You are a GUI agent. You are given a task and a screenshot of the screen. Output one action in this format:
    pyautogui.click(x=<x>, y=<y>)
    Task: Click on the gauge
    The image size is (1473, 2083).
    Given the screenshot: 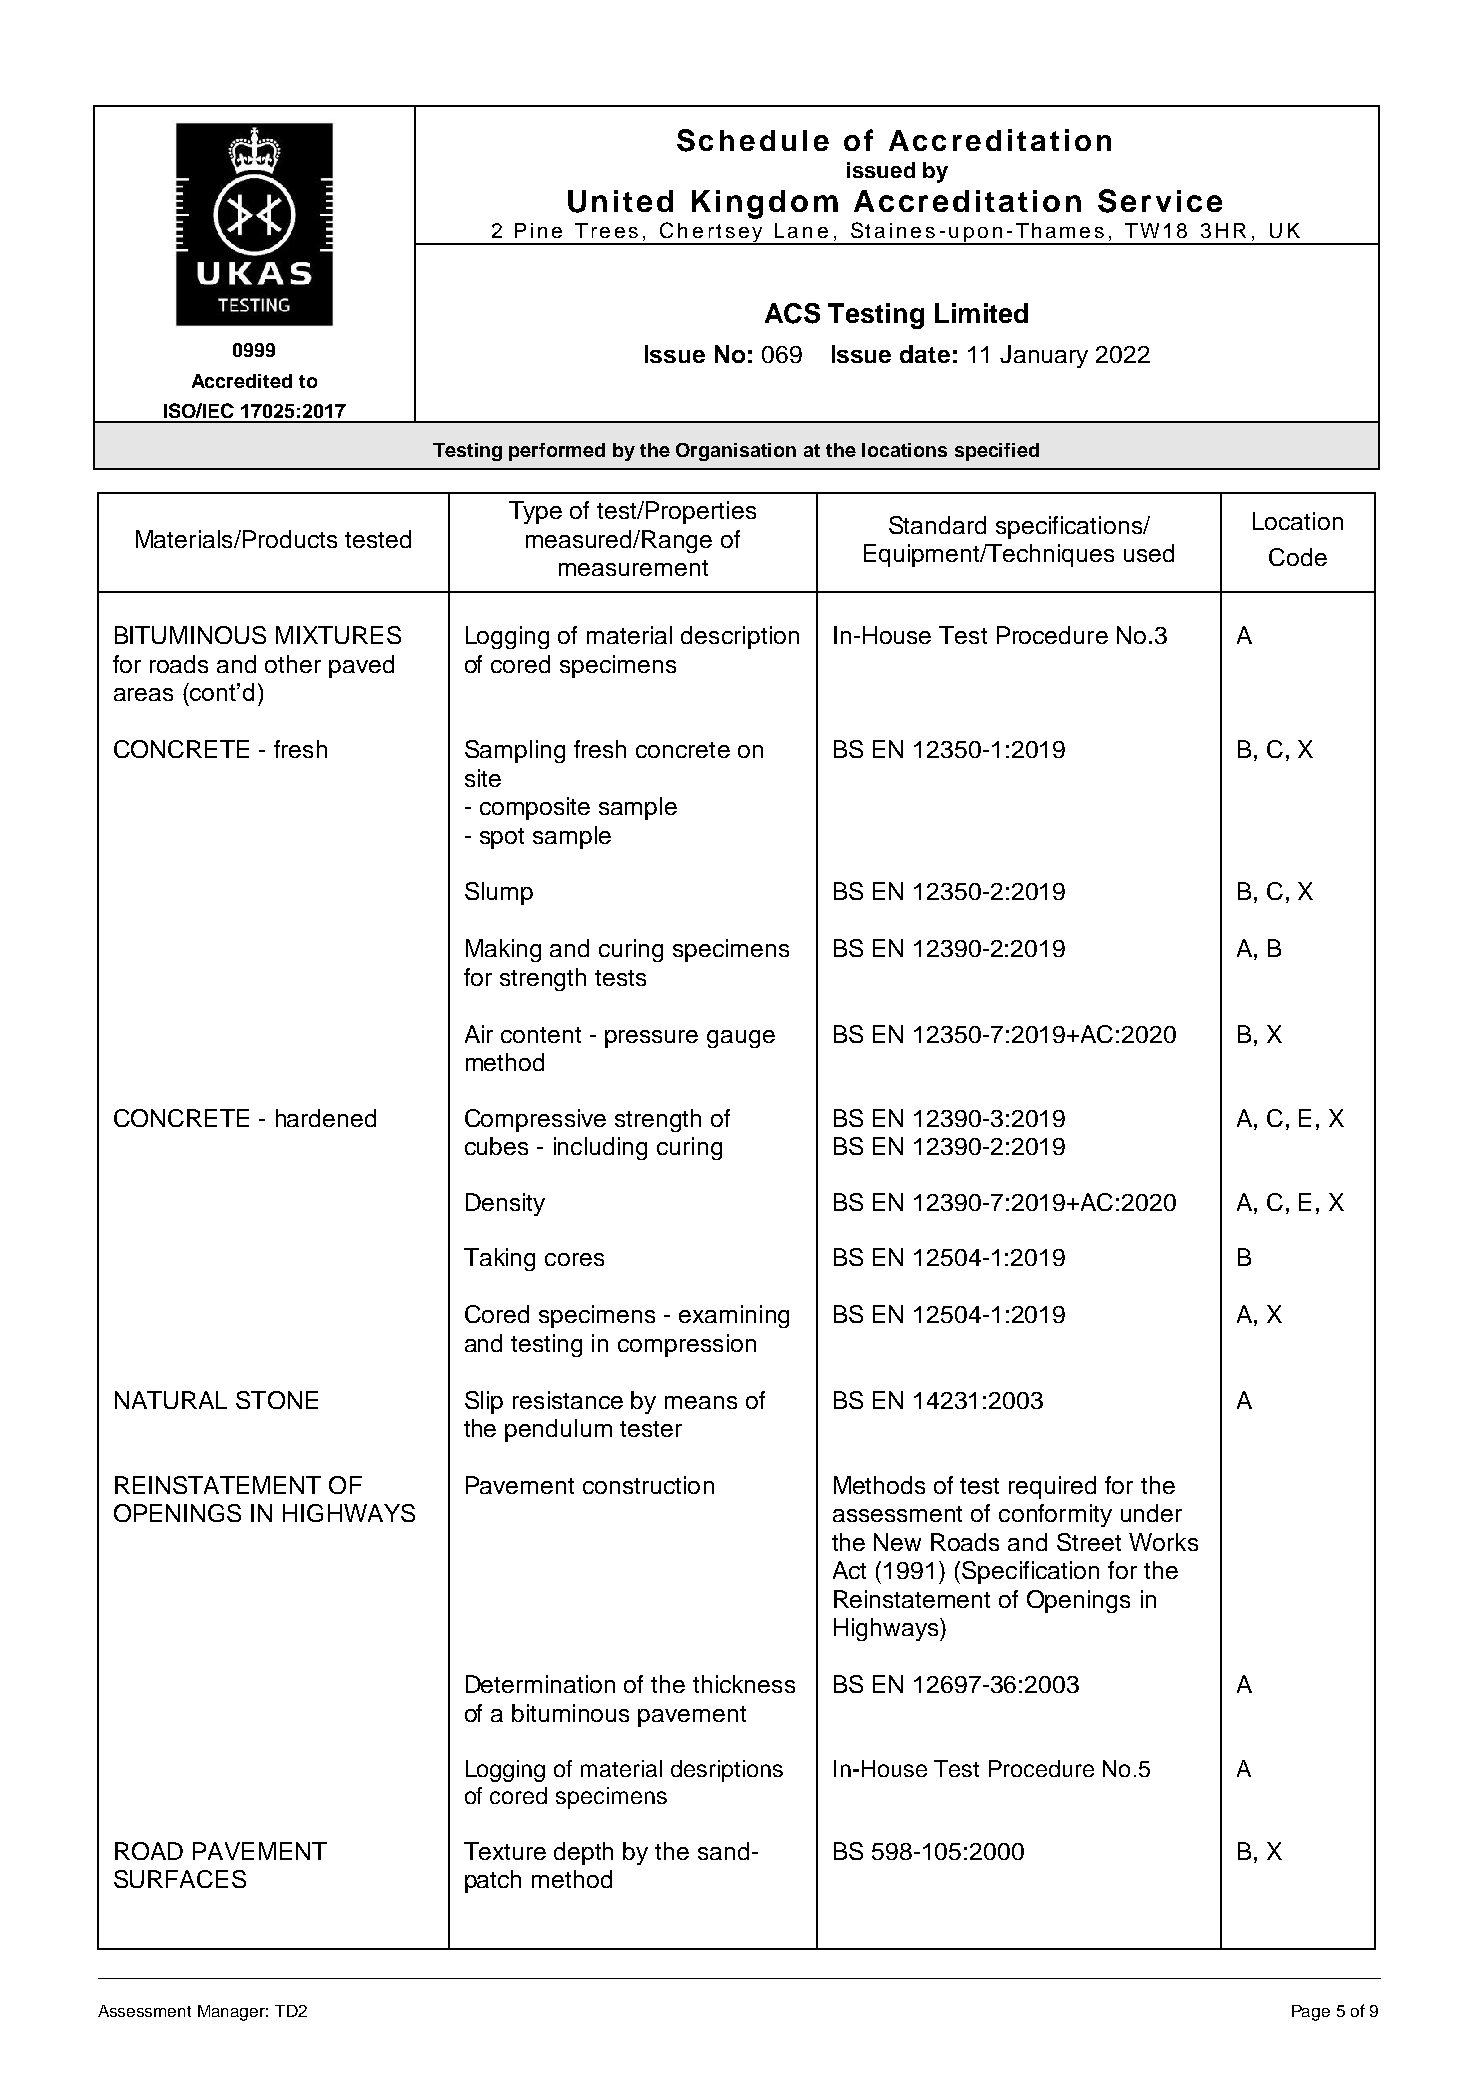 What is the action you would take?
    pyautogui.click(x=741, y=1039)
